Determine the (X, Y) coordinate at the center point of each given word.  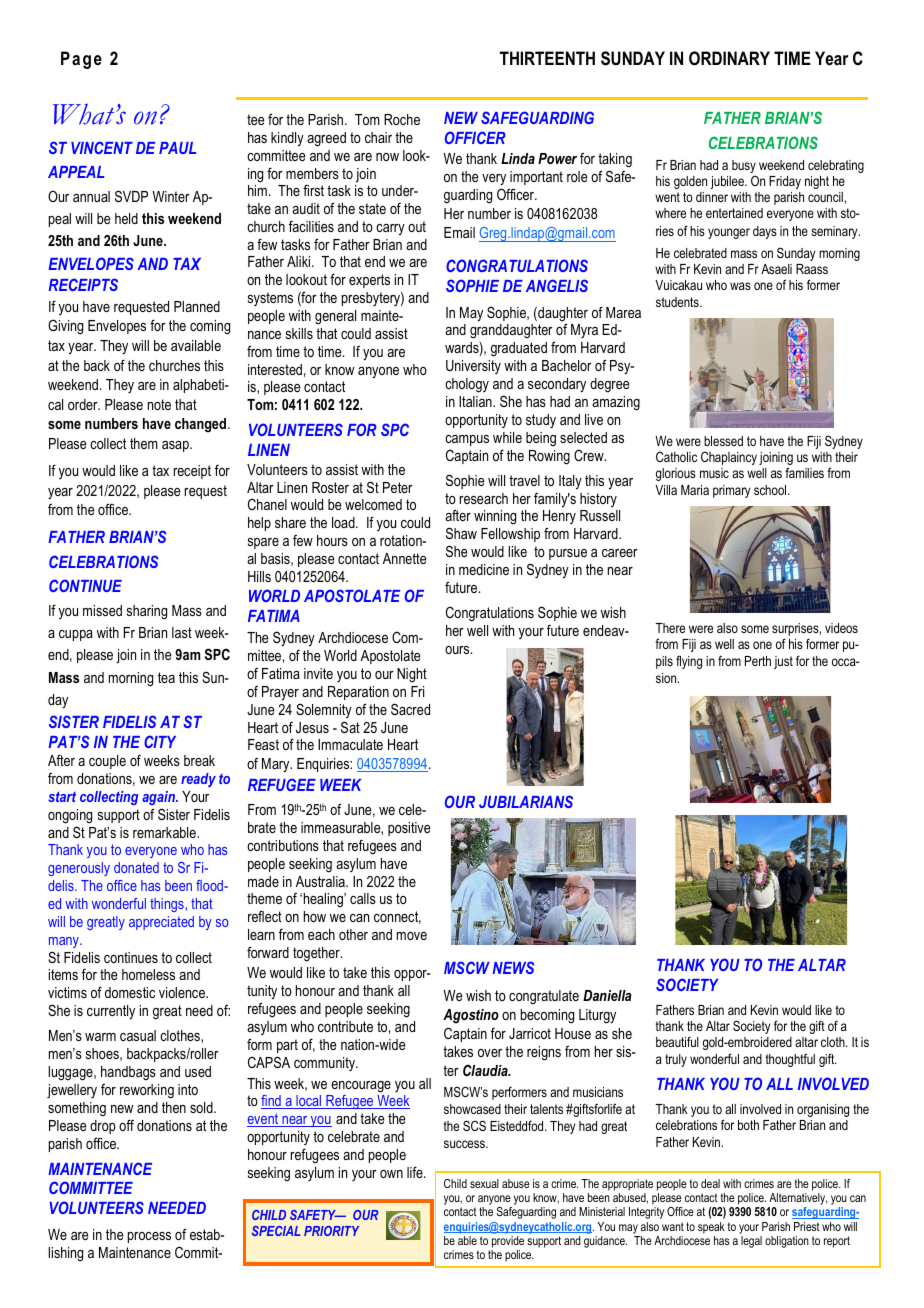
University (473, 367)
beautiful (677, 1041)
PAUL (177, 148)
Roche (402, 119)
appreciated (161, 923)
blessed (723, 441)
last (182, 632)
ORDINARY (729, 58)
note (159, 404)
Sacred (410, 709)
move (412, 936)
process (149, 1237)
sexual (484, 1183)
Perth (758, 661)
